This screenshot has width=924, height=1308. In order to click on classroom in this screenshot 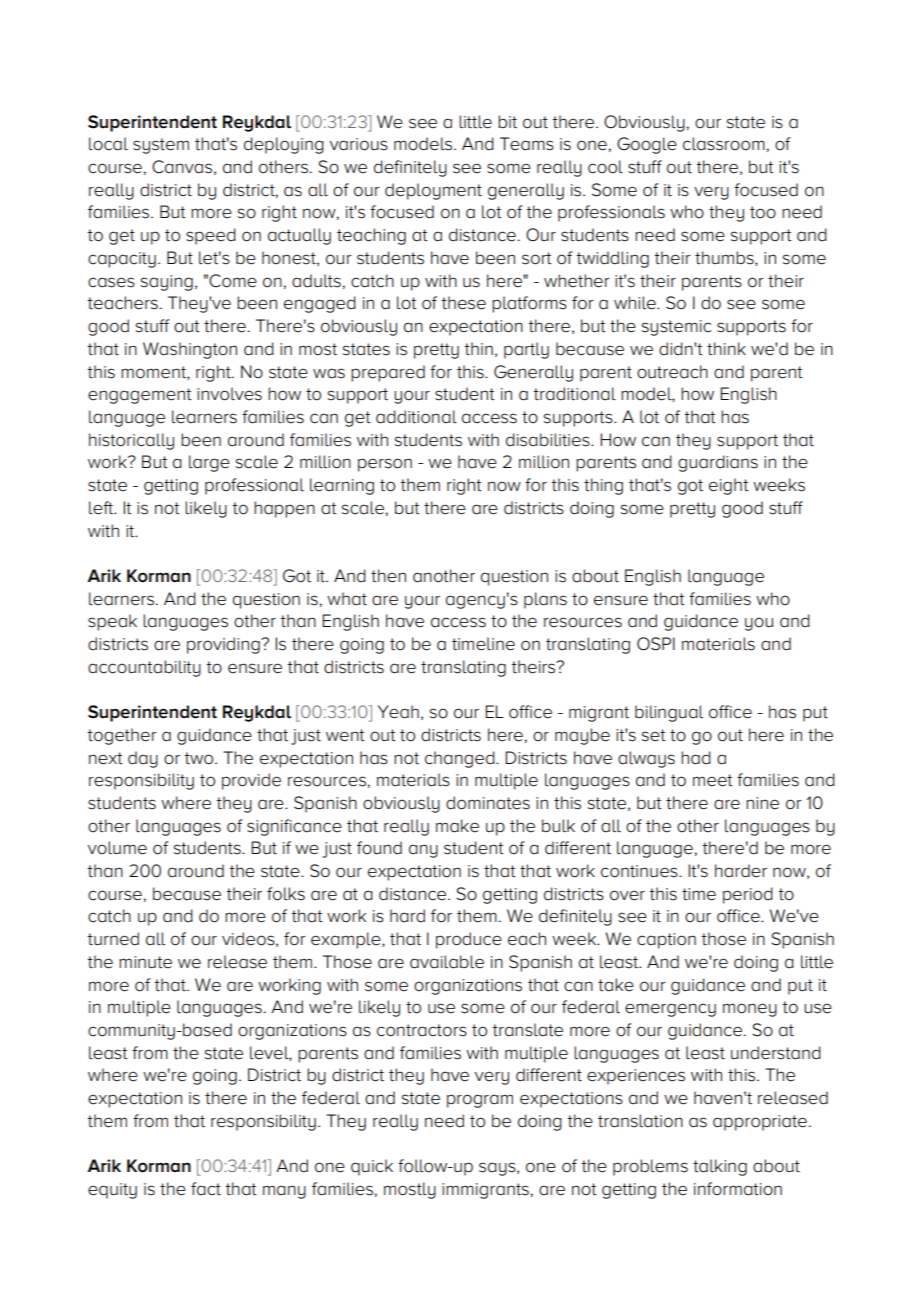, I will do `click(724, 144)`.
